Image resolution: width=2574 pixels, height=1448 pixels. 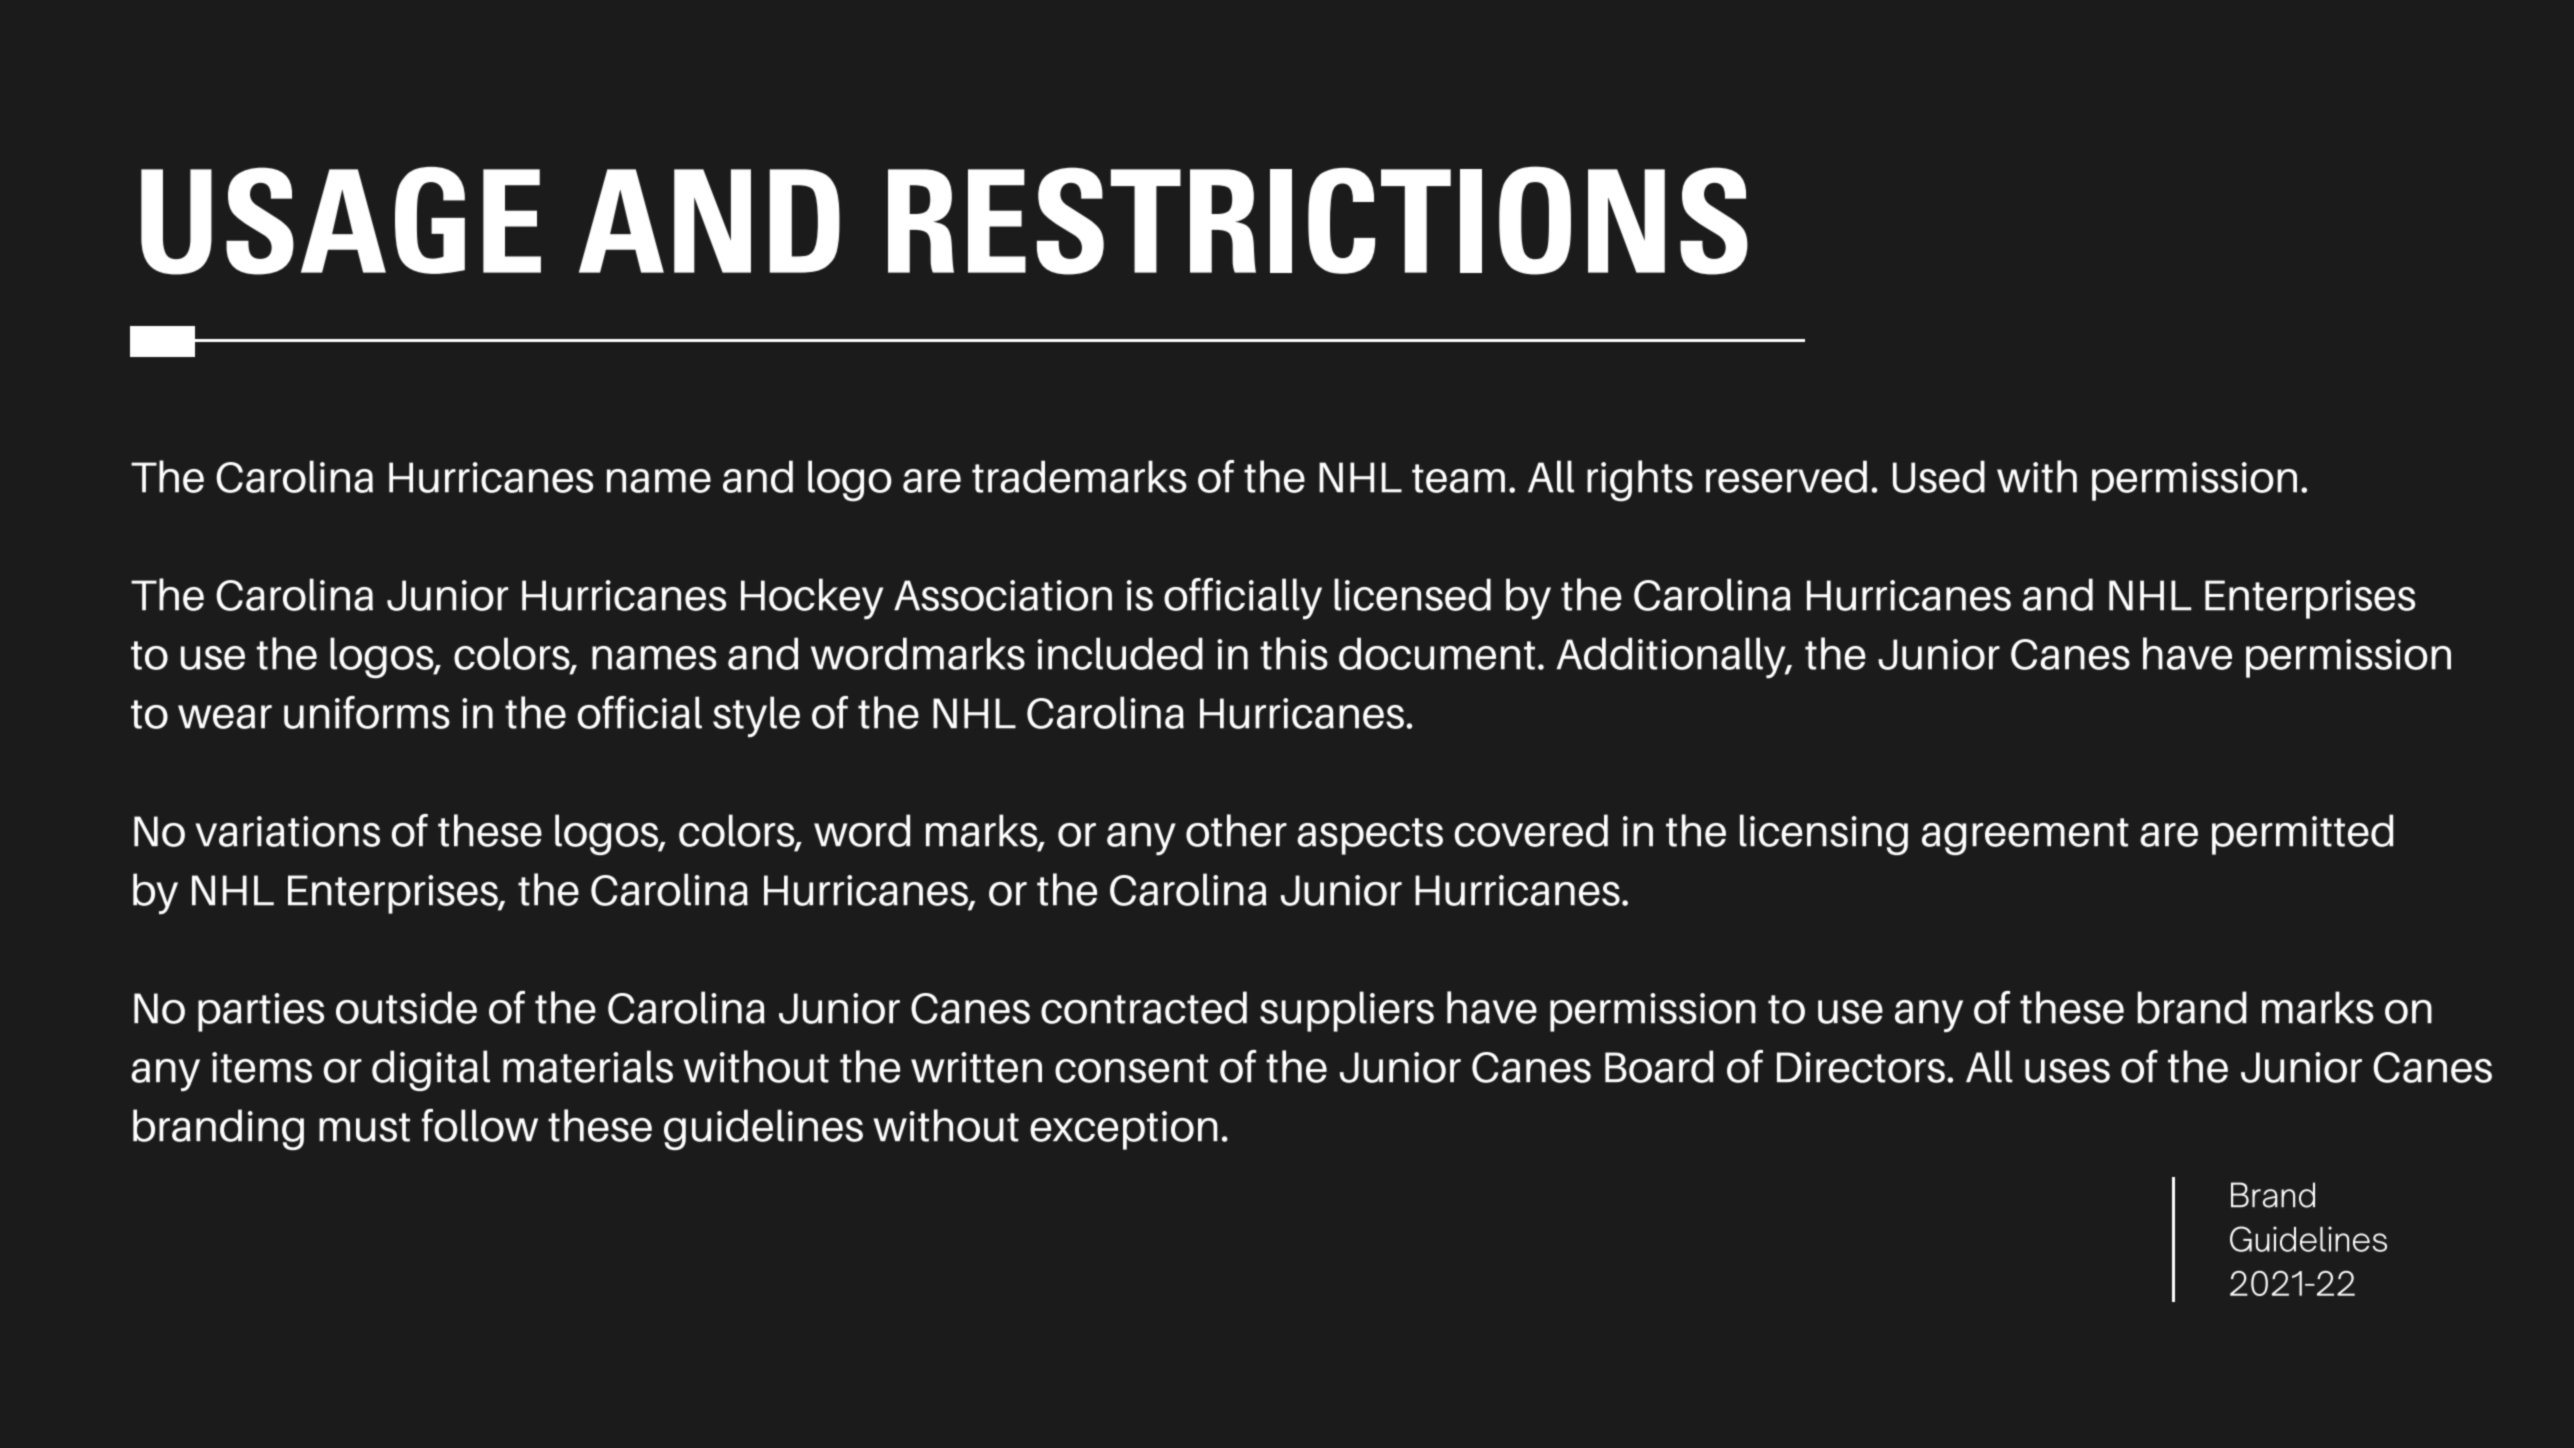 What do you see at coordinates (2025, 837) in the screenshot?
I see `agreement` at bounding box center [2025, 837].
